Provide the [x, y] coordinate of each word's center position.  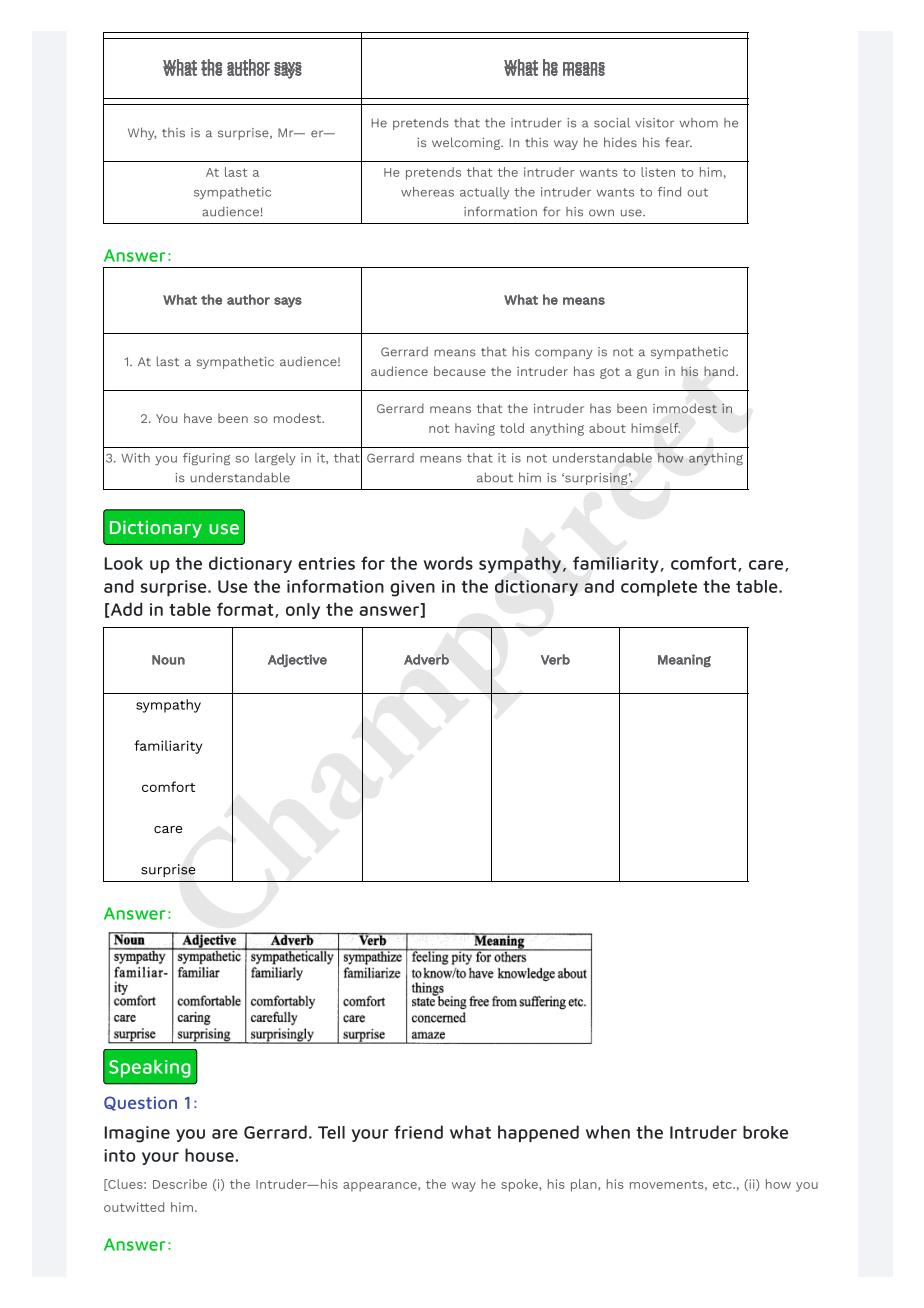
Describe [180, 1184]
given [412, 588]
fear [678, 142]
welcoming [467, 143]
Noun [168, 660]
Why [142, 133]
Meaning [684, 660]
